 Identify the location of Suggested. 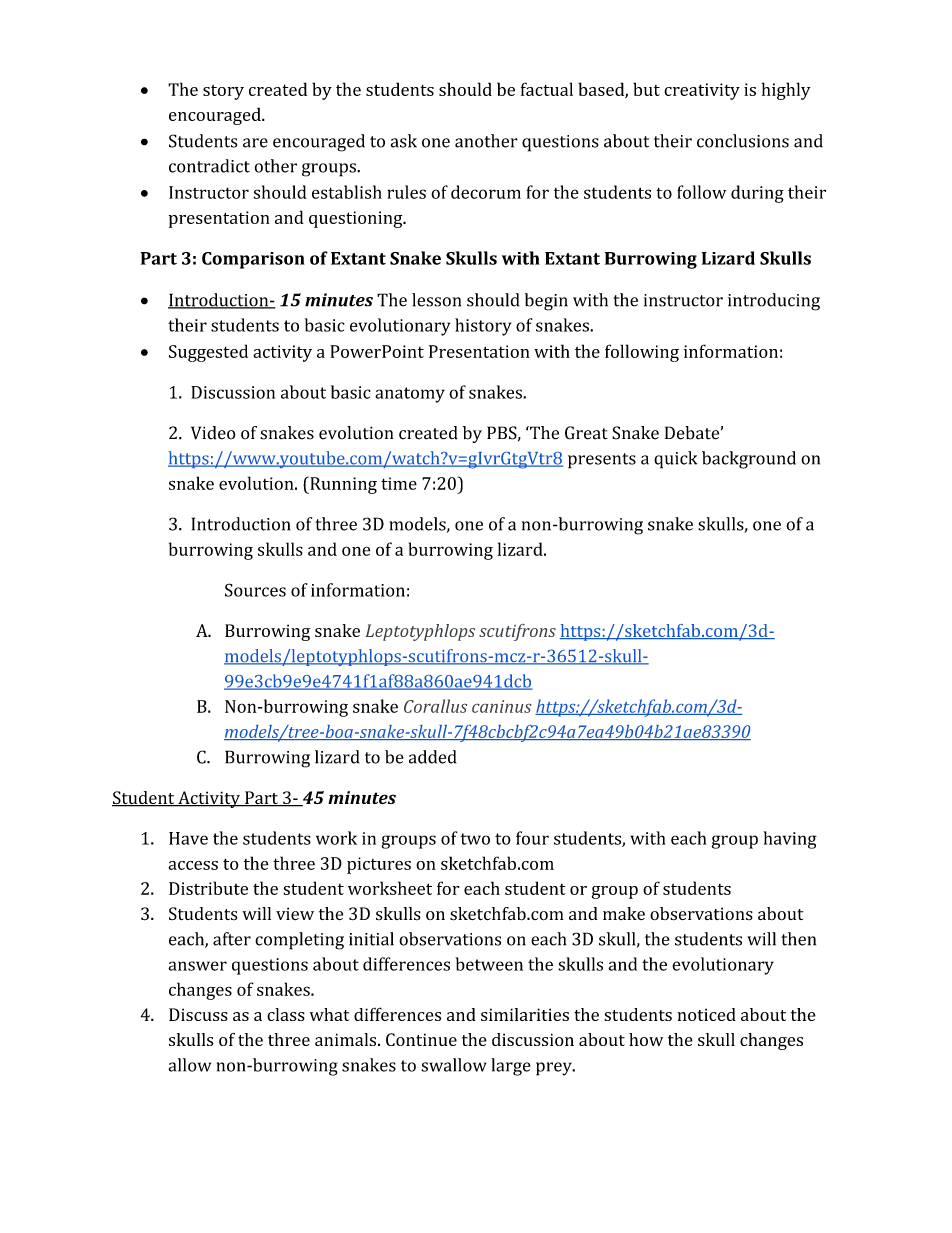
(208, 353).
